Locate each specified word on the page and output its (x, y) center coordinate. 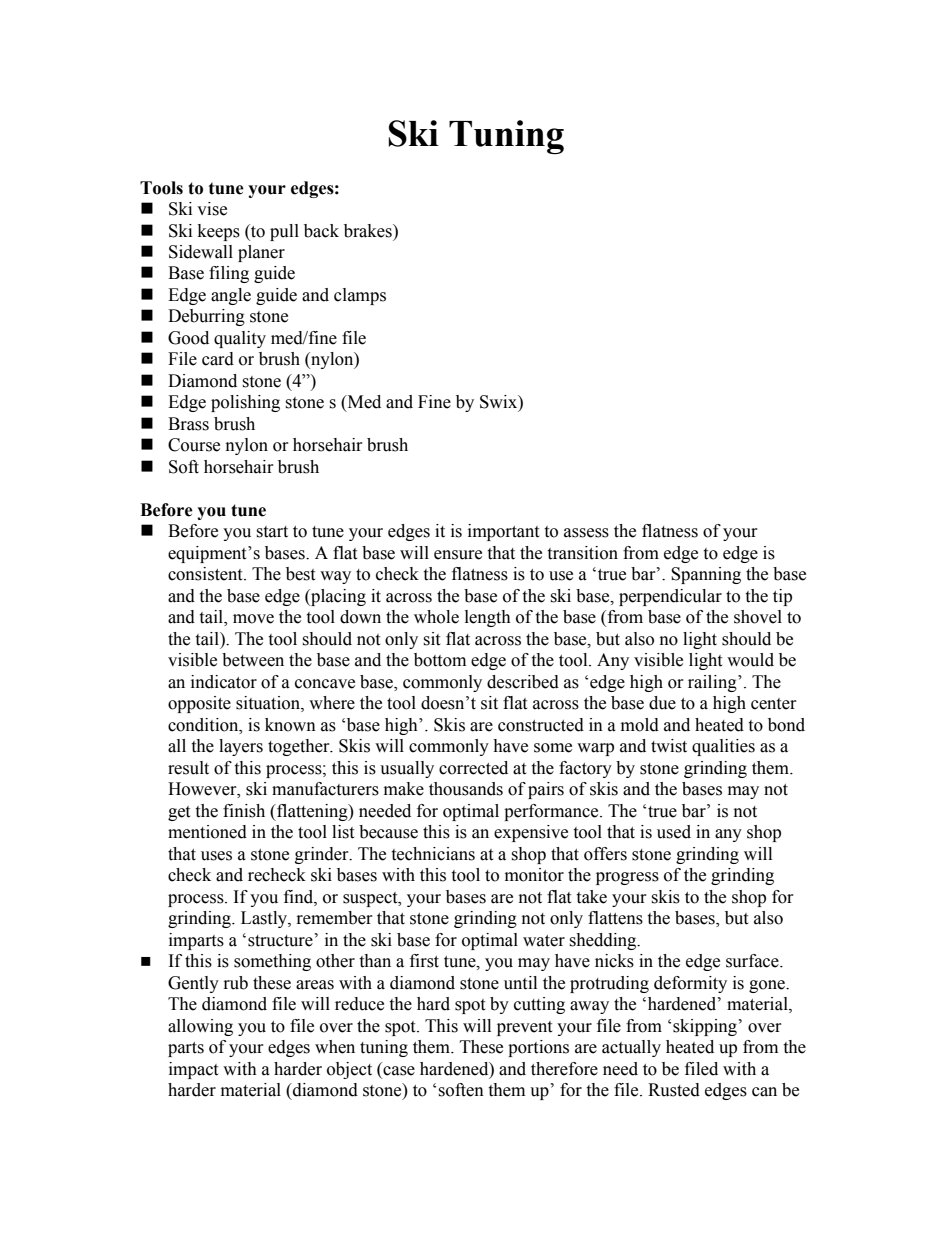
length (488, 618)
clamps (360, 296)
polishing (245, 403)
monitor (534, 875)
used (674, 832)
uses (216, 856)
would (750, 660)
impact (193, 1070)
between (253, 660)
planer (261, 253)
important (503, 532)
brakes (369, 231)
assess (586, 533)
